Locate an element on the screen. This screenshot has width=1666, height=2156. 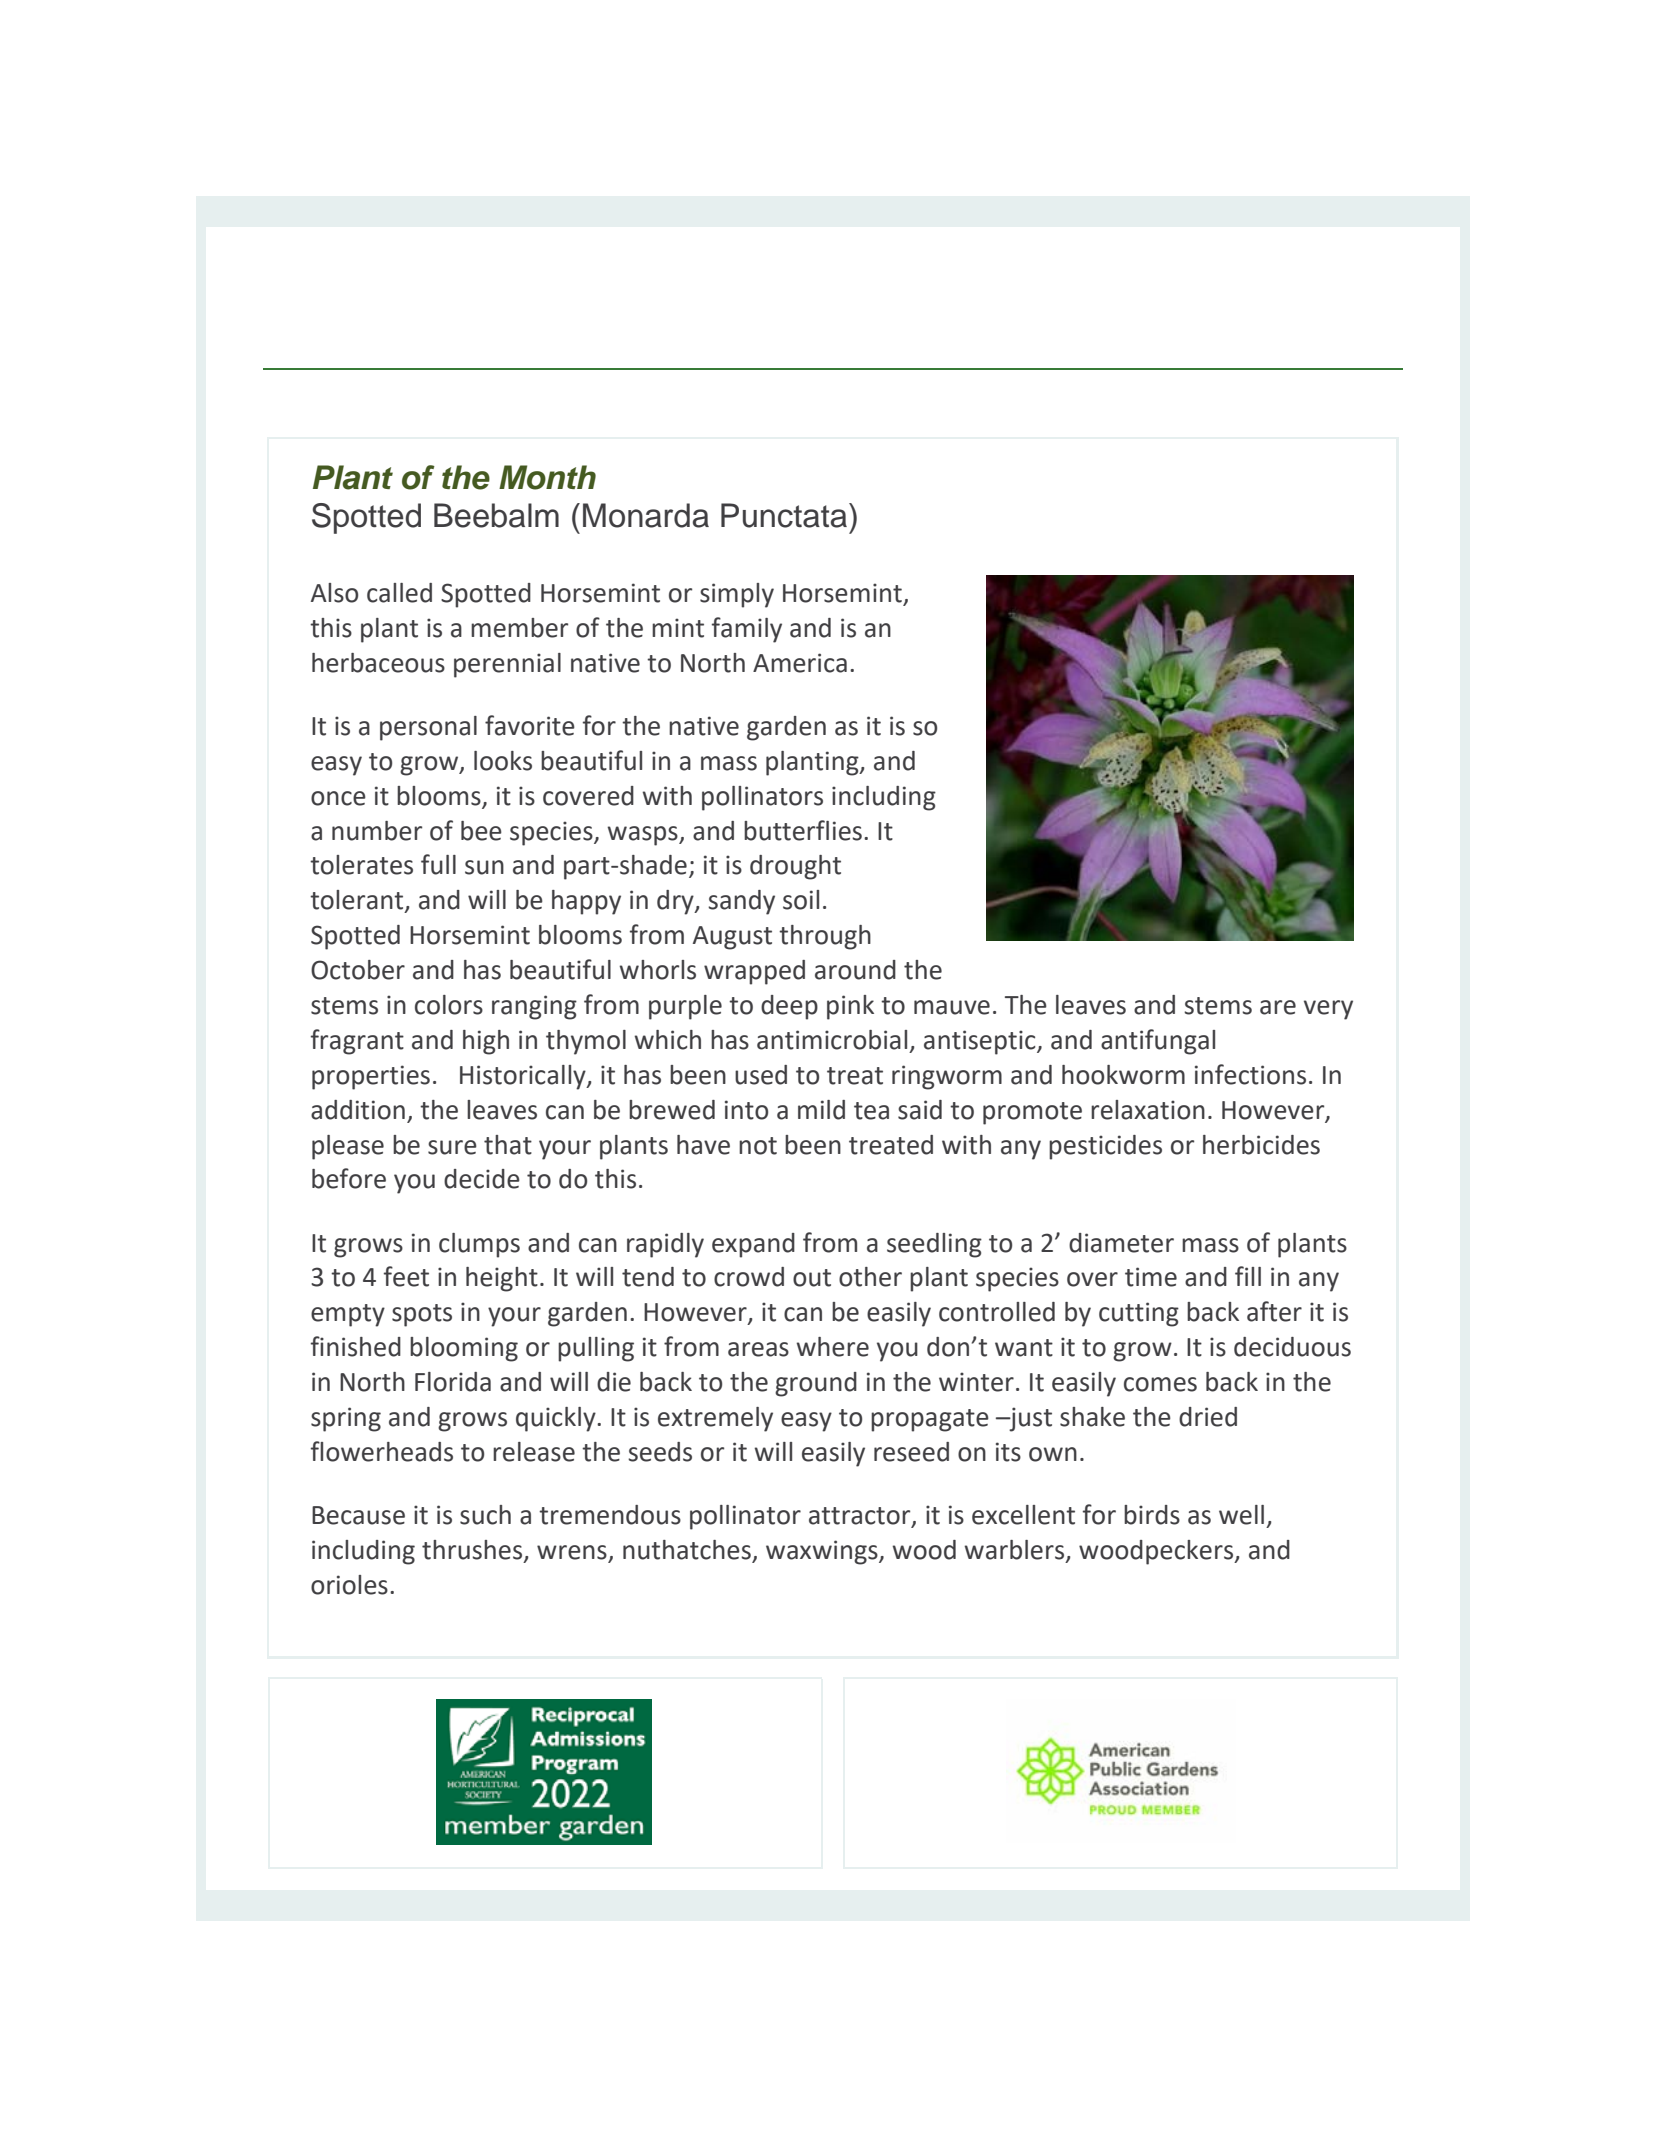
expand is located at coordinates (753, 1245).
